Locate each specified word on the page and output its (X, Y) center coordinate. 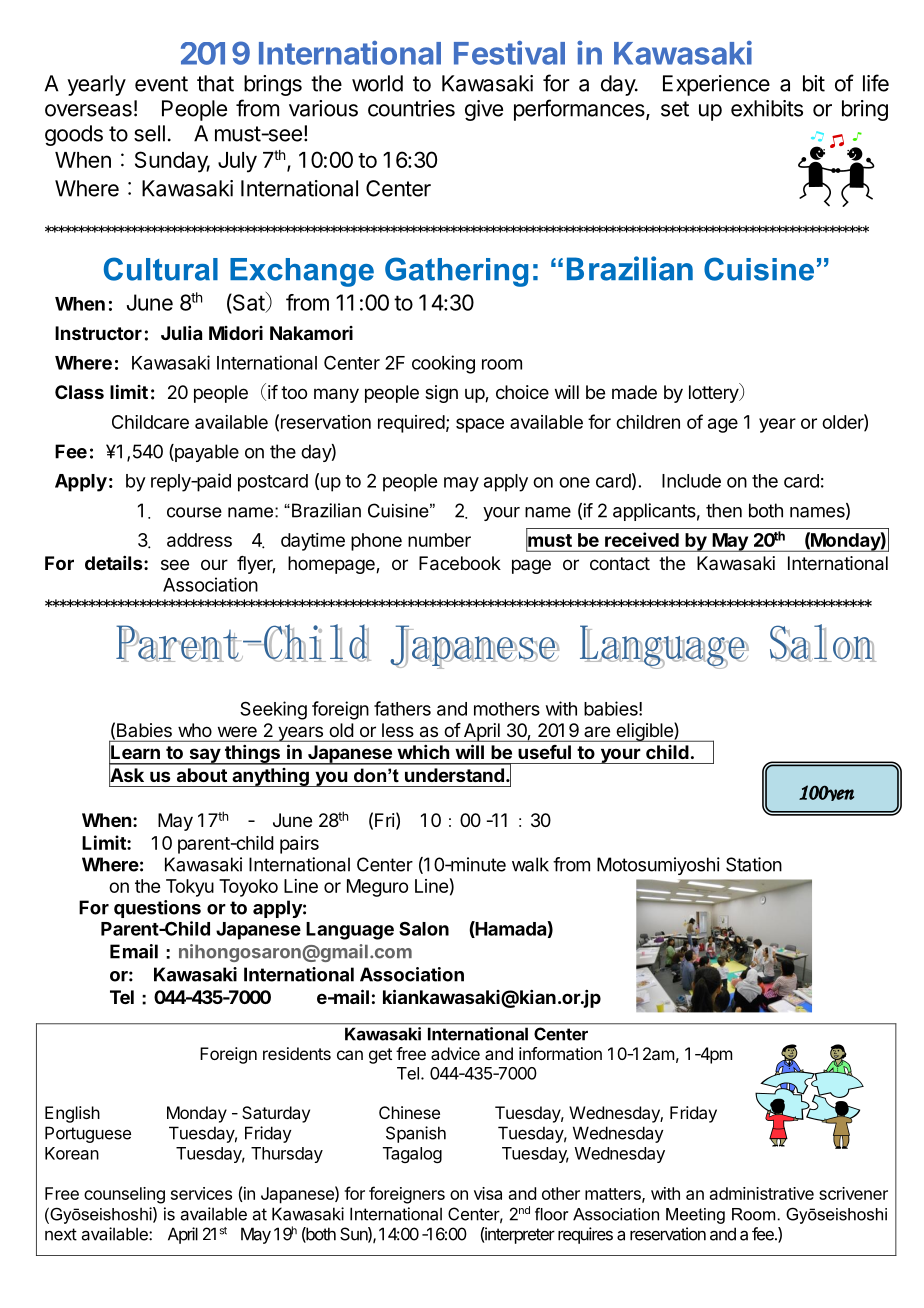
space (480, 425)
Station (754, 864)
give (484, 110)
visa (488, 1193)
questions (157, 909)
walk (530, 864)
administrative (762, 1193)
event (161, 84)
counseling (124, 1195)
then (724, 510)
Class (79, 392)
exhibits (767, 108)
